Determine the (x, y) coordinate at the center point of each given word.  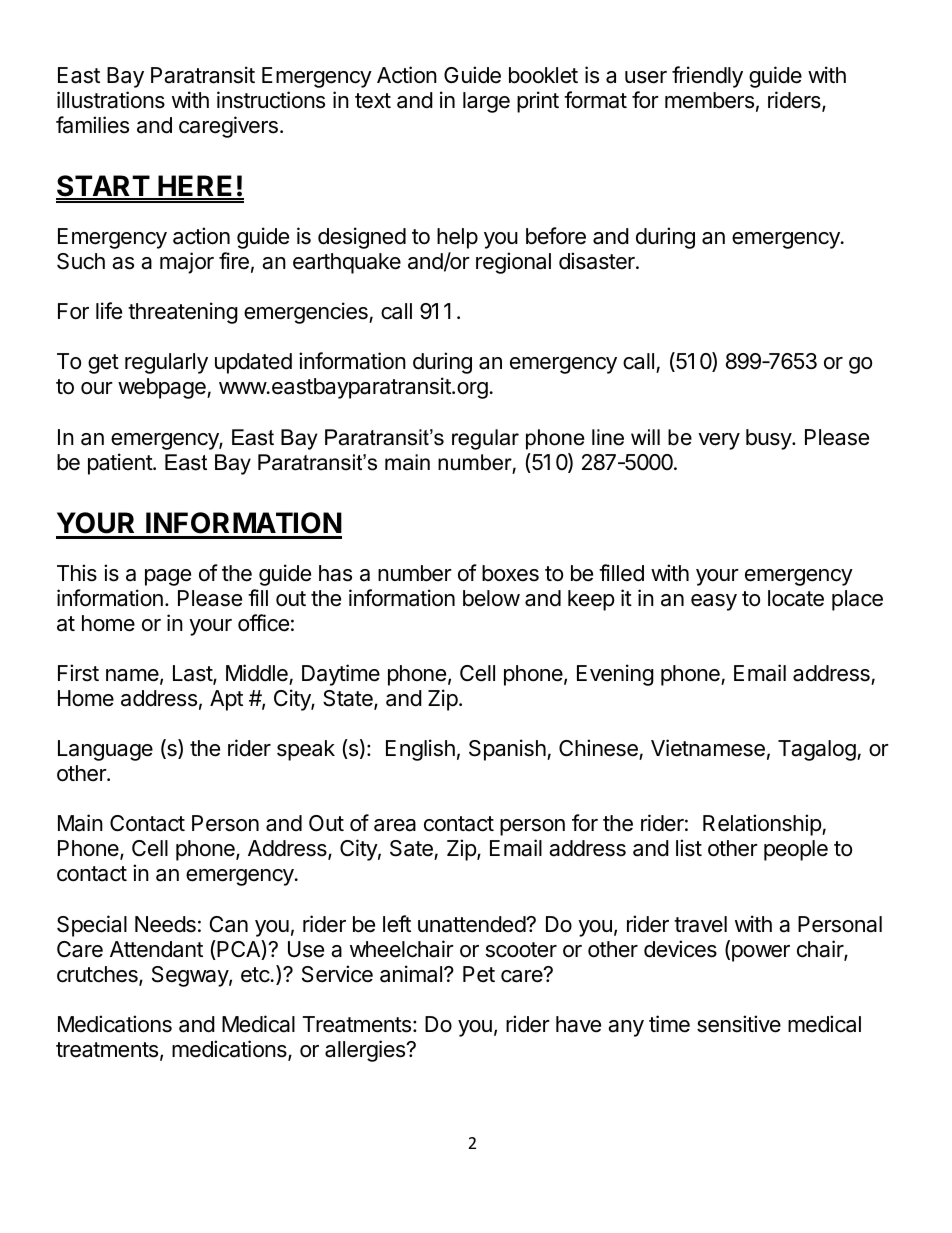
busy (769, 439)
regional (513, 263)
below (491, 598)
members (709, 100)
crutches (98, 975)
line (608, 437)
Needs (165, 924)
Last (193, 674)
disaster (598, 261)
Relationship (763, 825)
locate (796, 598)
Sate (412, 850)
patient (121, 464)
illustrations (111, 100)
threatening (183, 313)
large (486, 102)
